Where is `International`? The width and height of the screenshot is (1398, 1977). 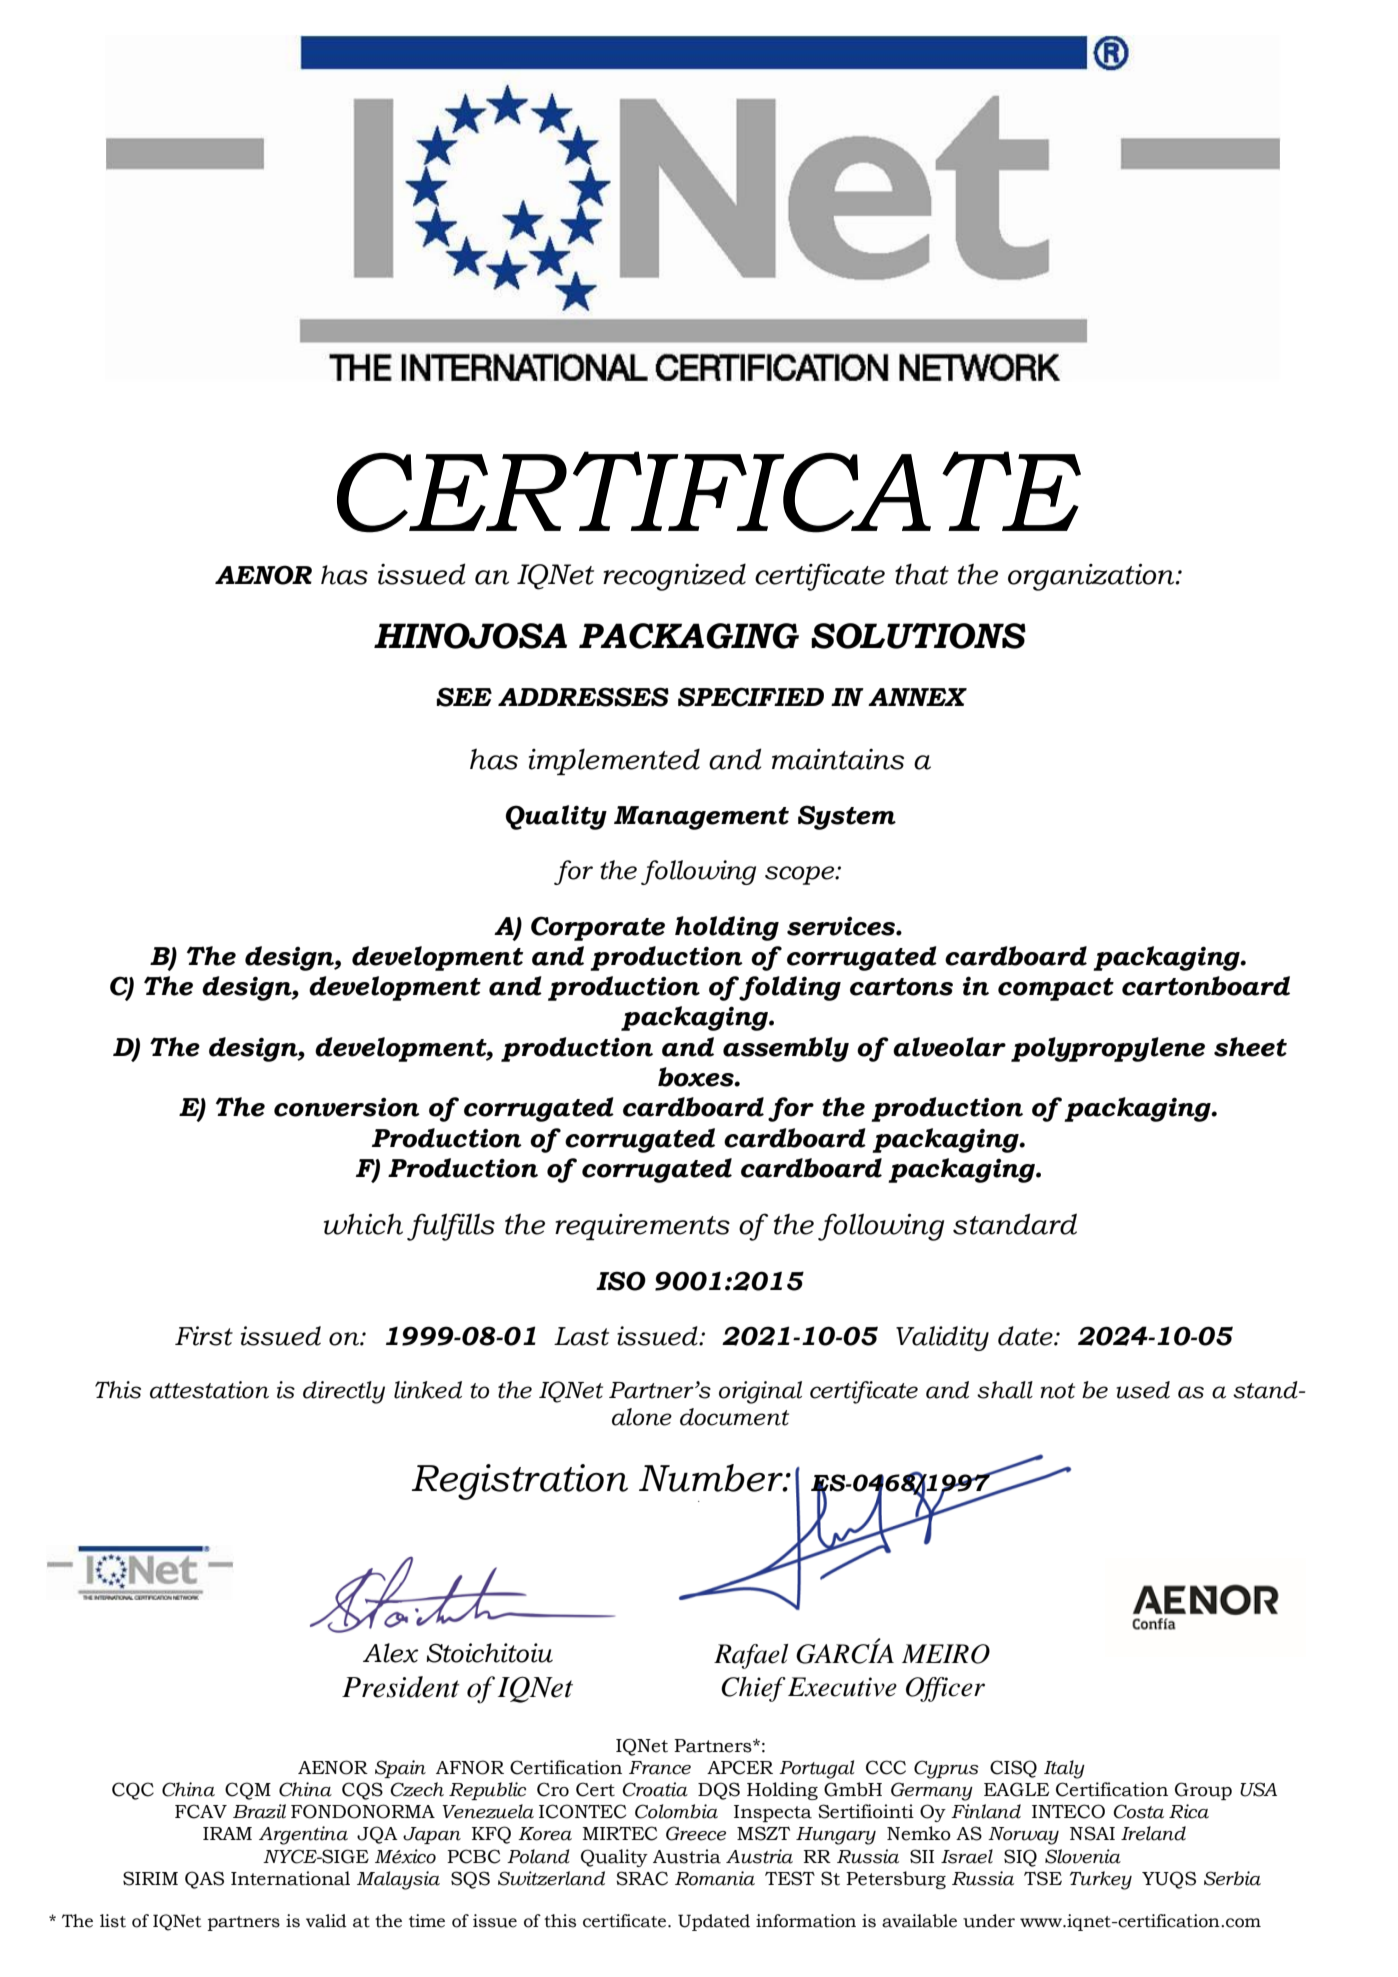
International is located at coordinates (290, 1878).
